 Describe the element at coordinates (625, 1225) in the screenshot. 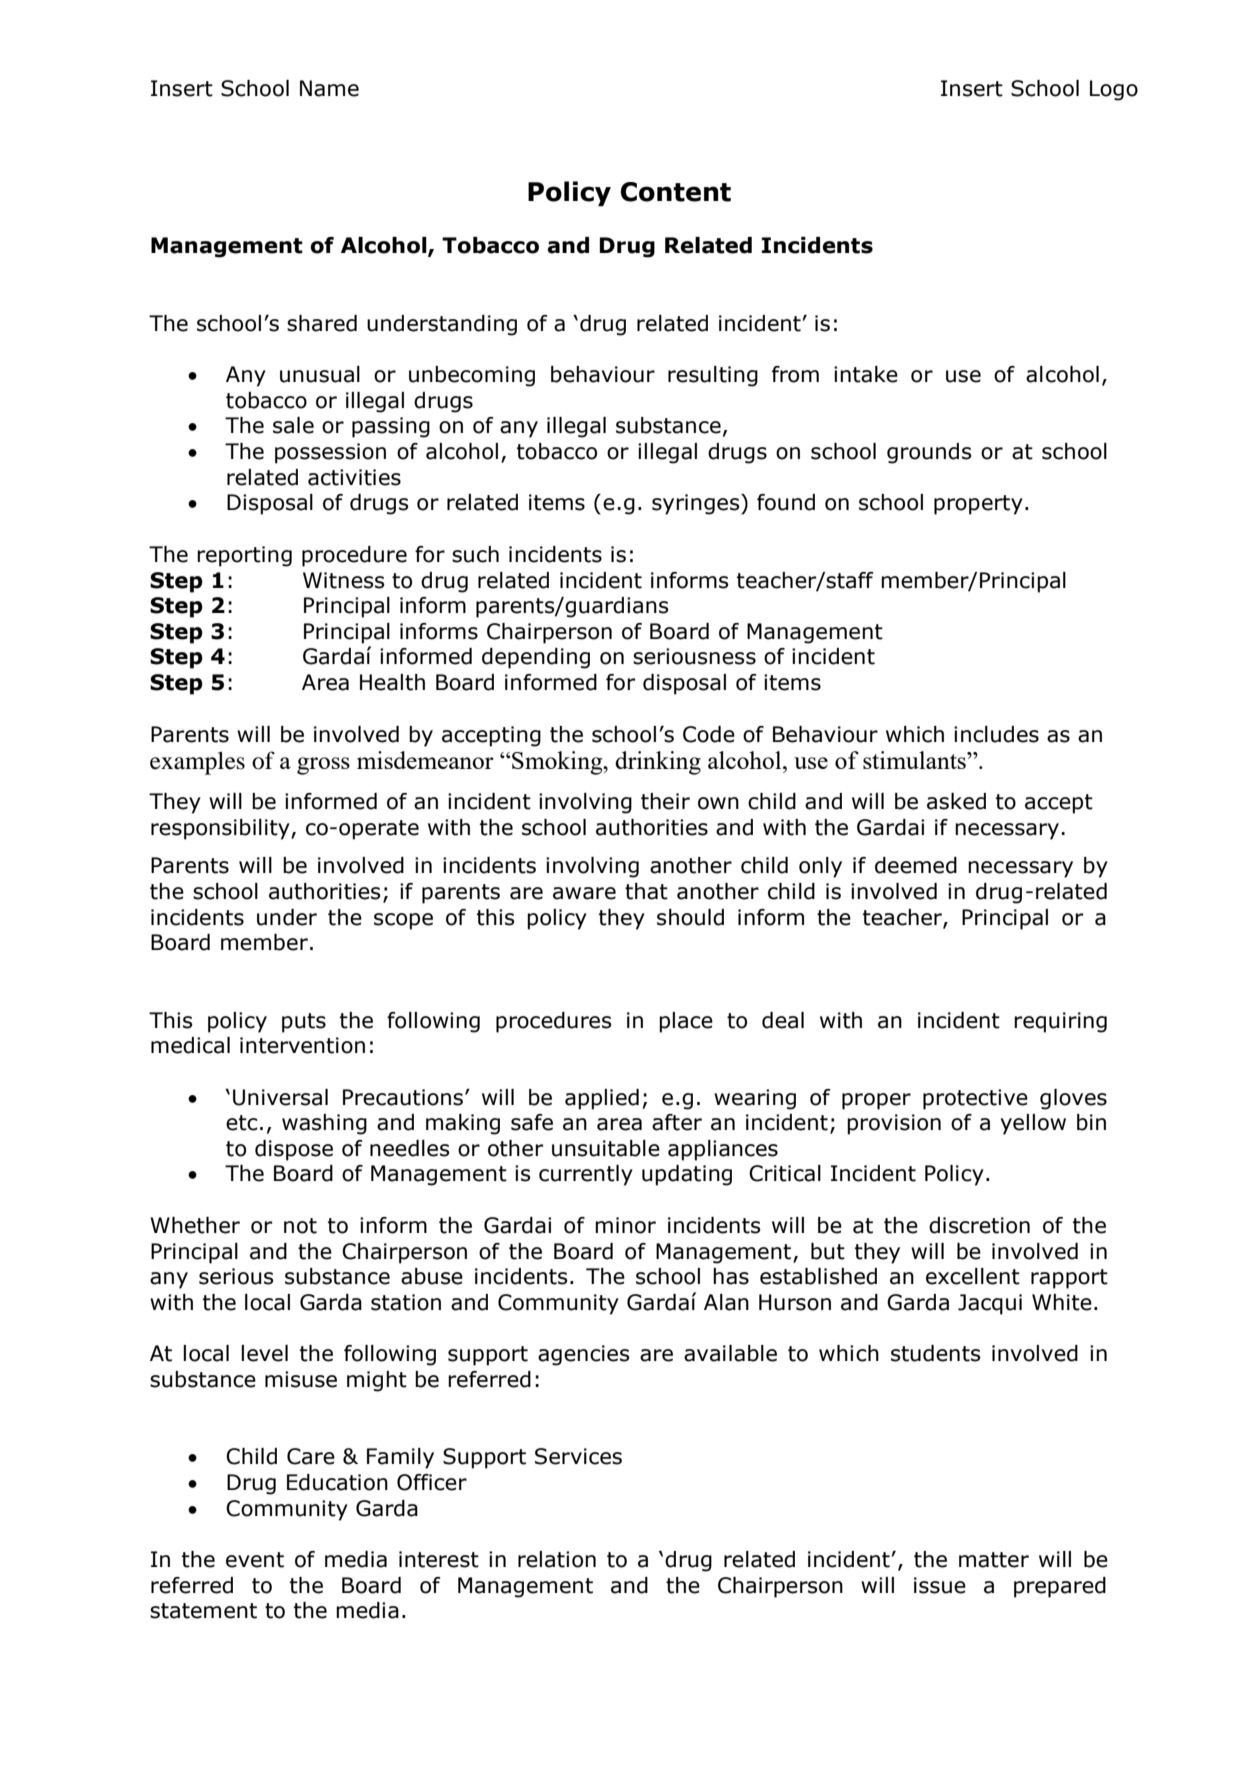

I see `minor` at that location.
